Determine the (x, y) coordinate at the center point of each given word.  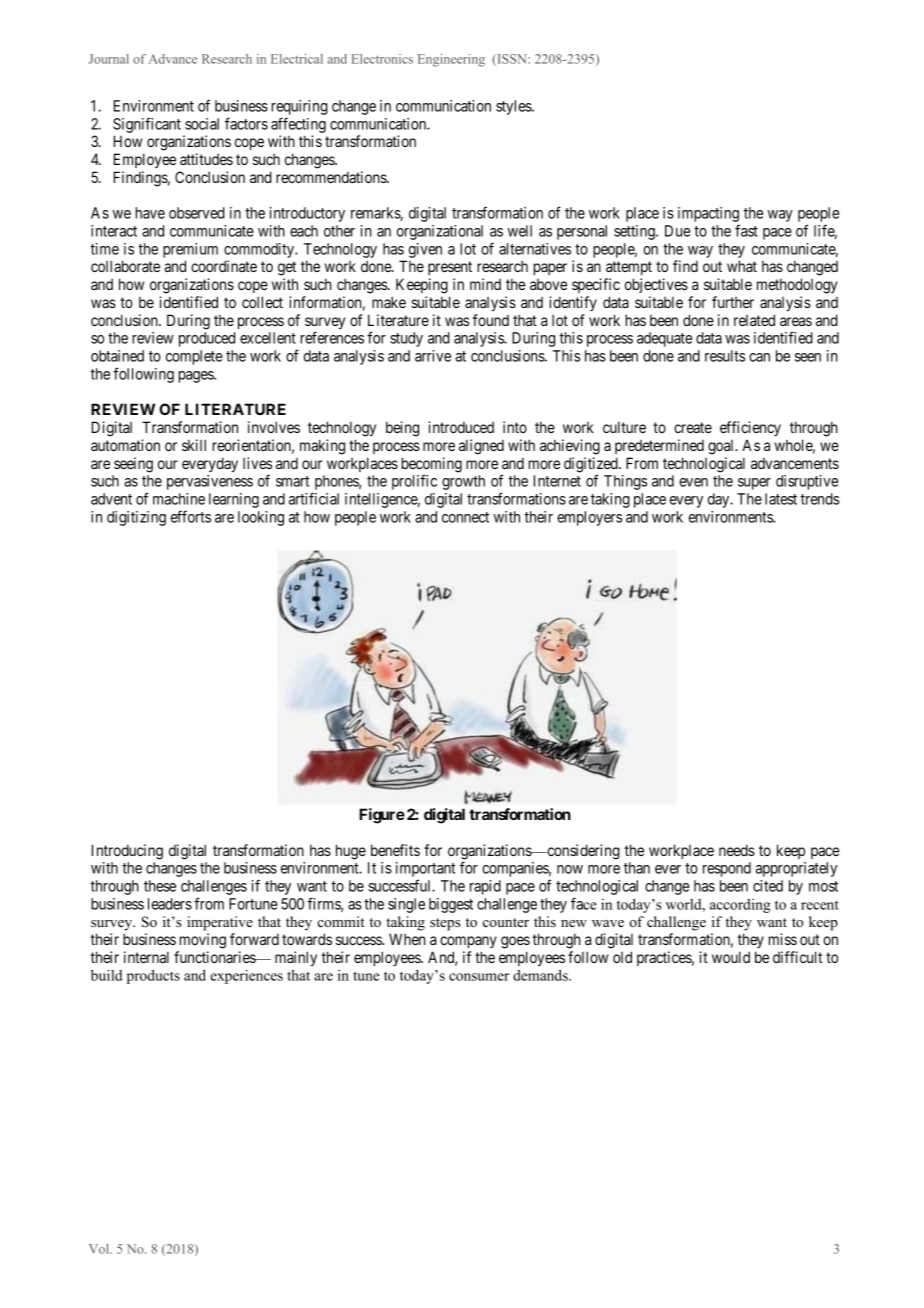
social (202, 124)
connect (465, 517)
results (725, 356)
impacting (709, 216)
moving (203, 941)
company (468, 942)
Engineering (451, 60)
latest (781, 499)
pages (197, 377)
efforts (191, 516)
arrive (433, 356)
